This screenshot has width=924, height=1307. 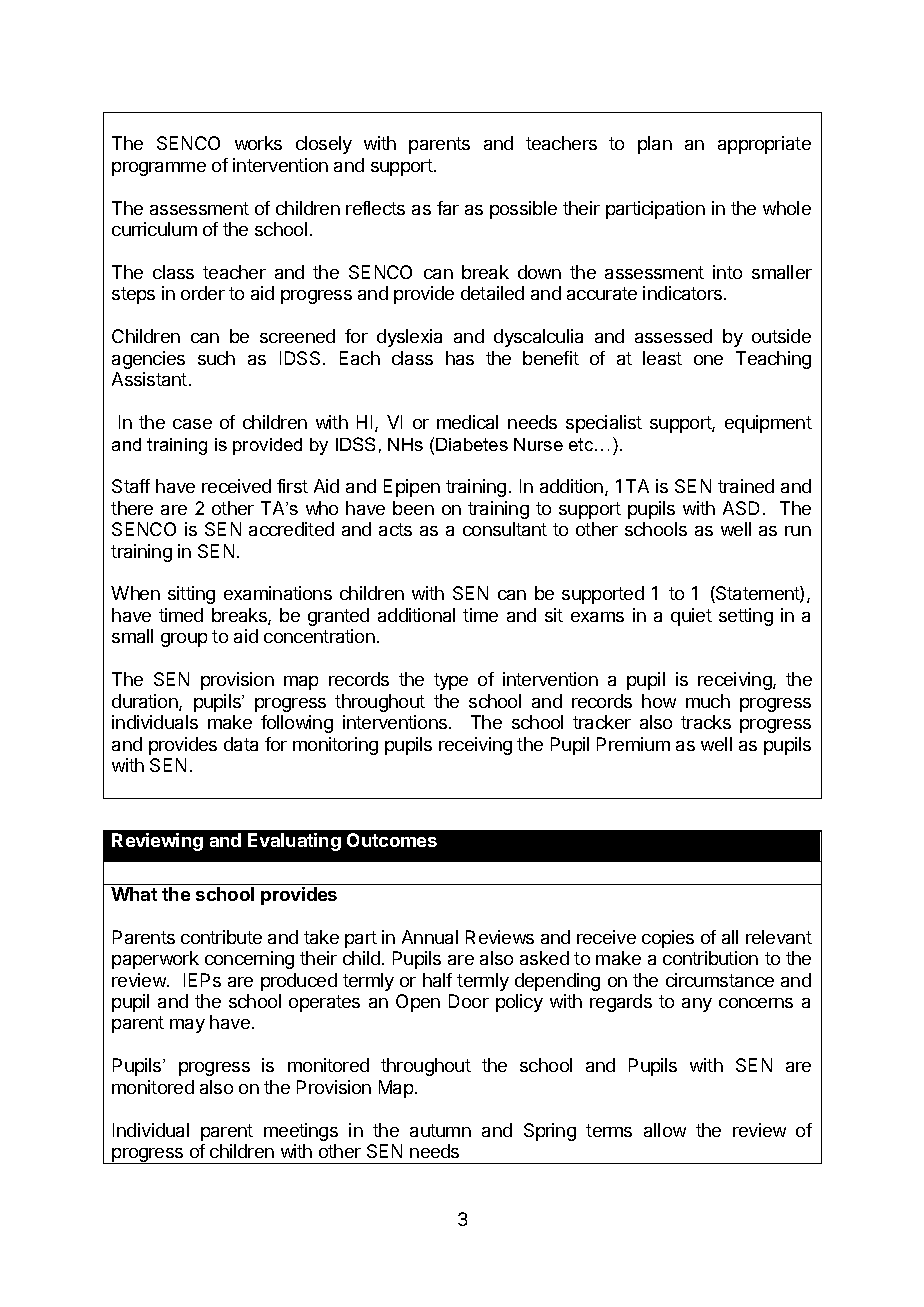 I want to click on programme, so click(x=159, y=169).
